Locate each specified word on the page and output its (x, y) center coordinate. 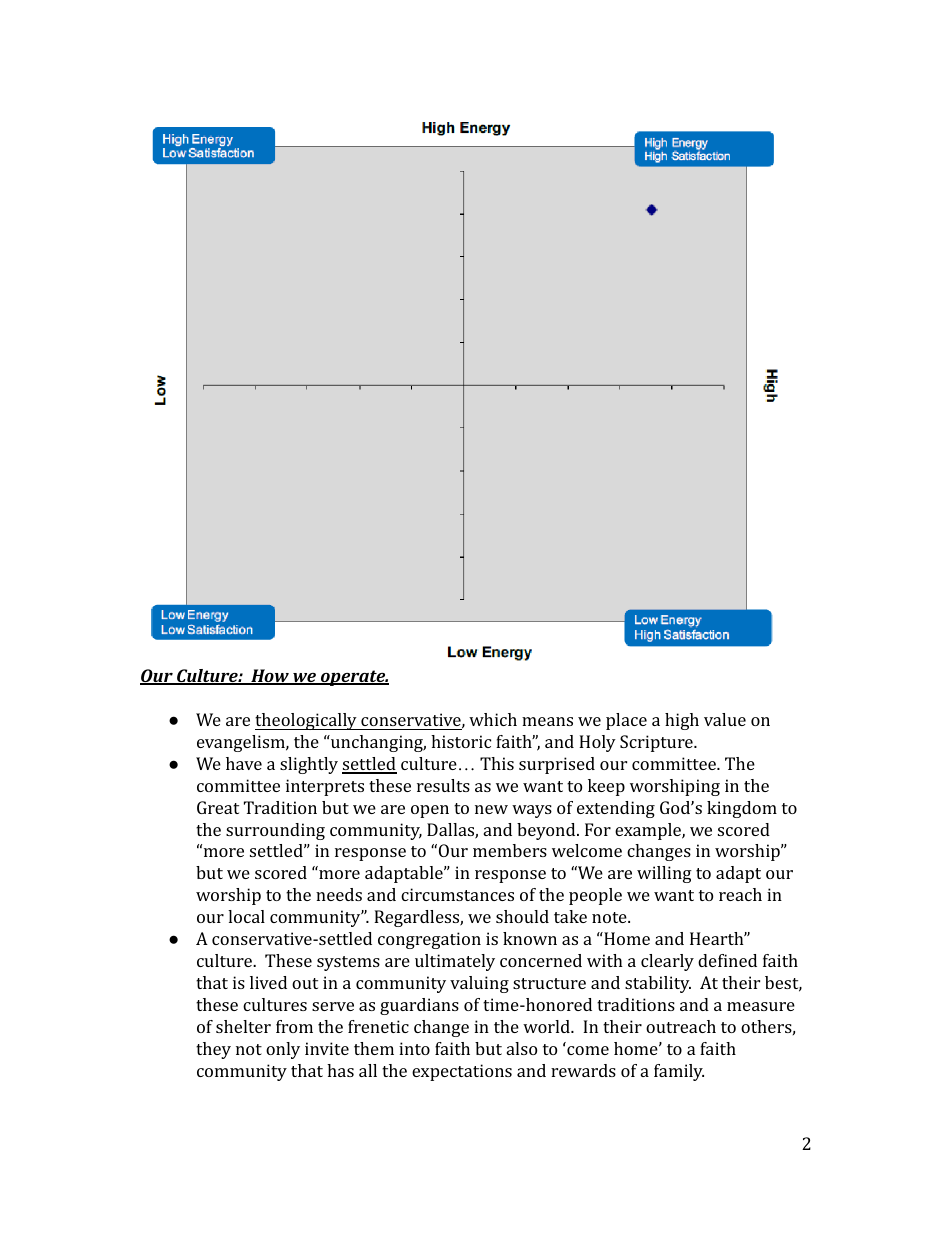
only (283, 1050)
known (530, 938)
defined (727, 960)
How (270, 677)
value (725, 719)
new (491, 809)
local (246, 916)
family (679, 1072)
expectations (462, 1072)
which (493, 719)
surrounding (275, 831)
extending (616, 809)
